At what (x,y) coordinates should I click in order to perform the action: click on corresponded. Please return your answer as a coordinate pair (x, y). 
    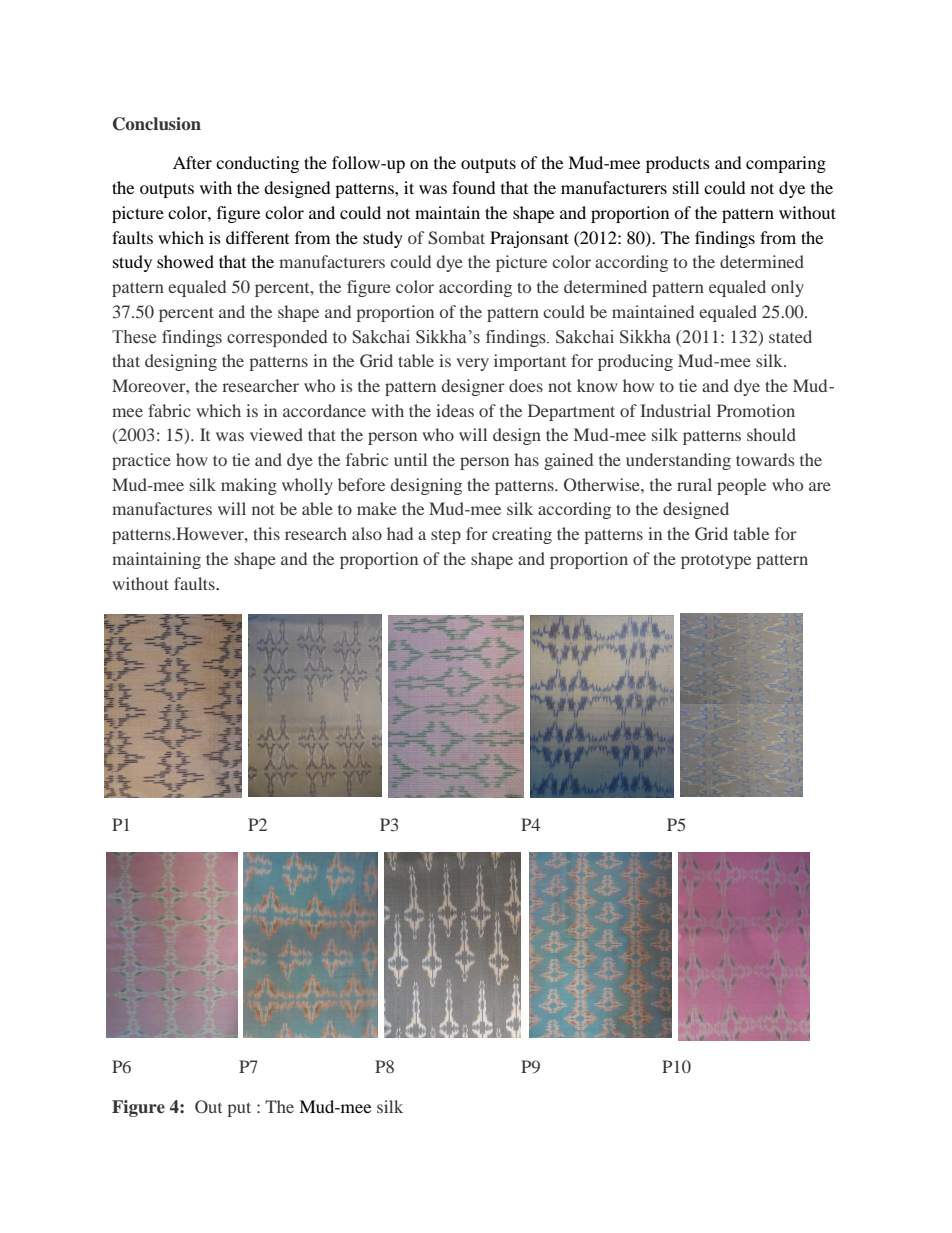
    Looking at the image, I should click on (277, 338).
